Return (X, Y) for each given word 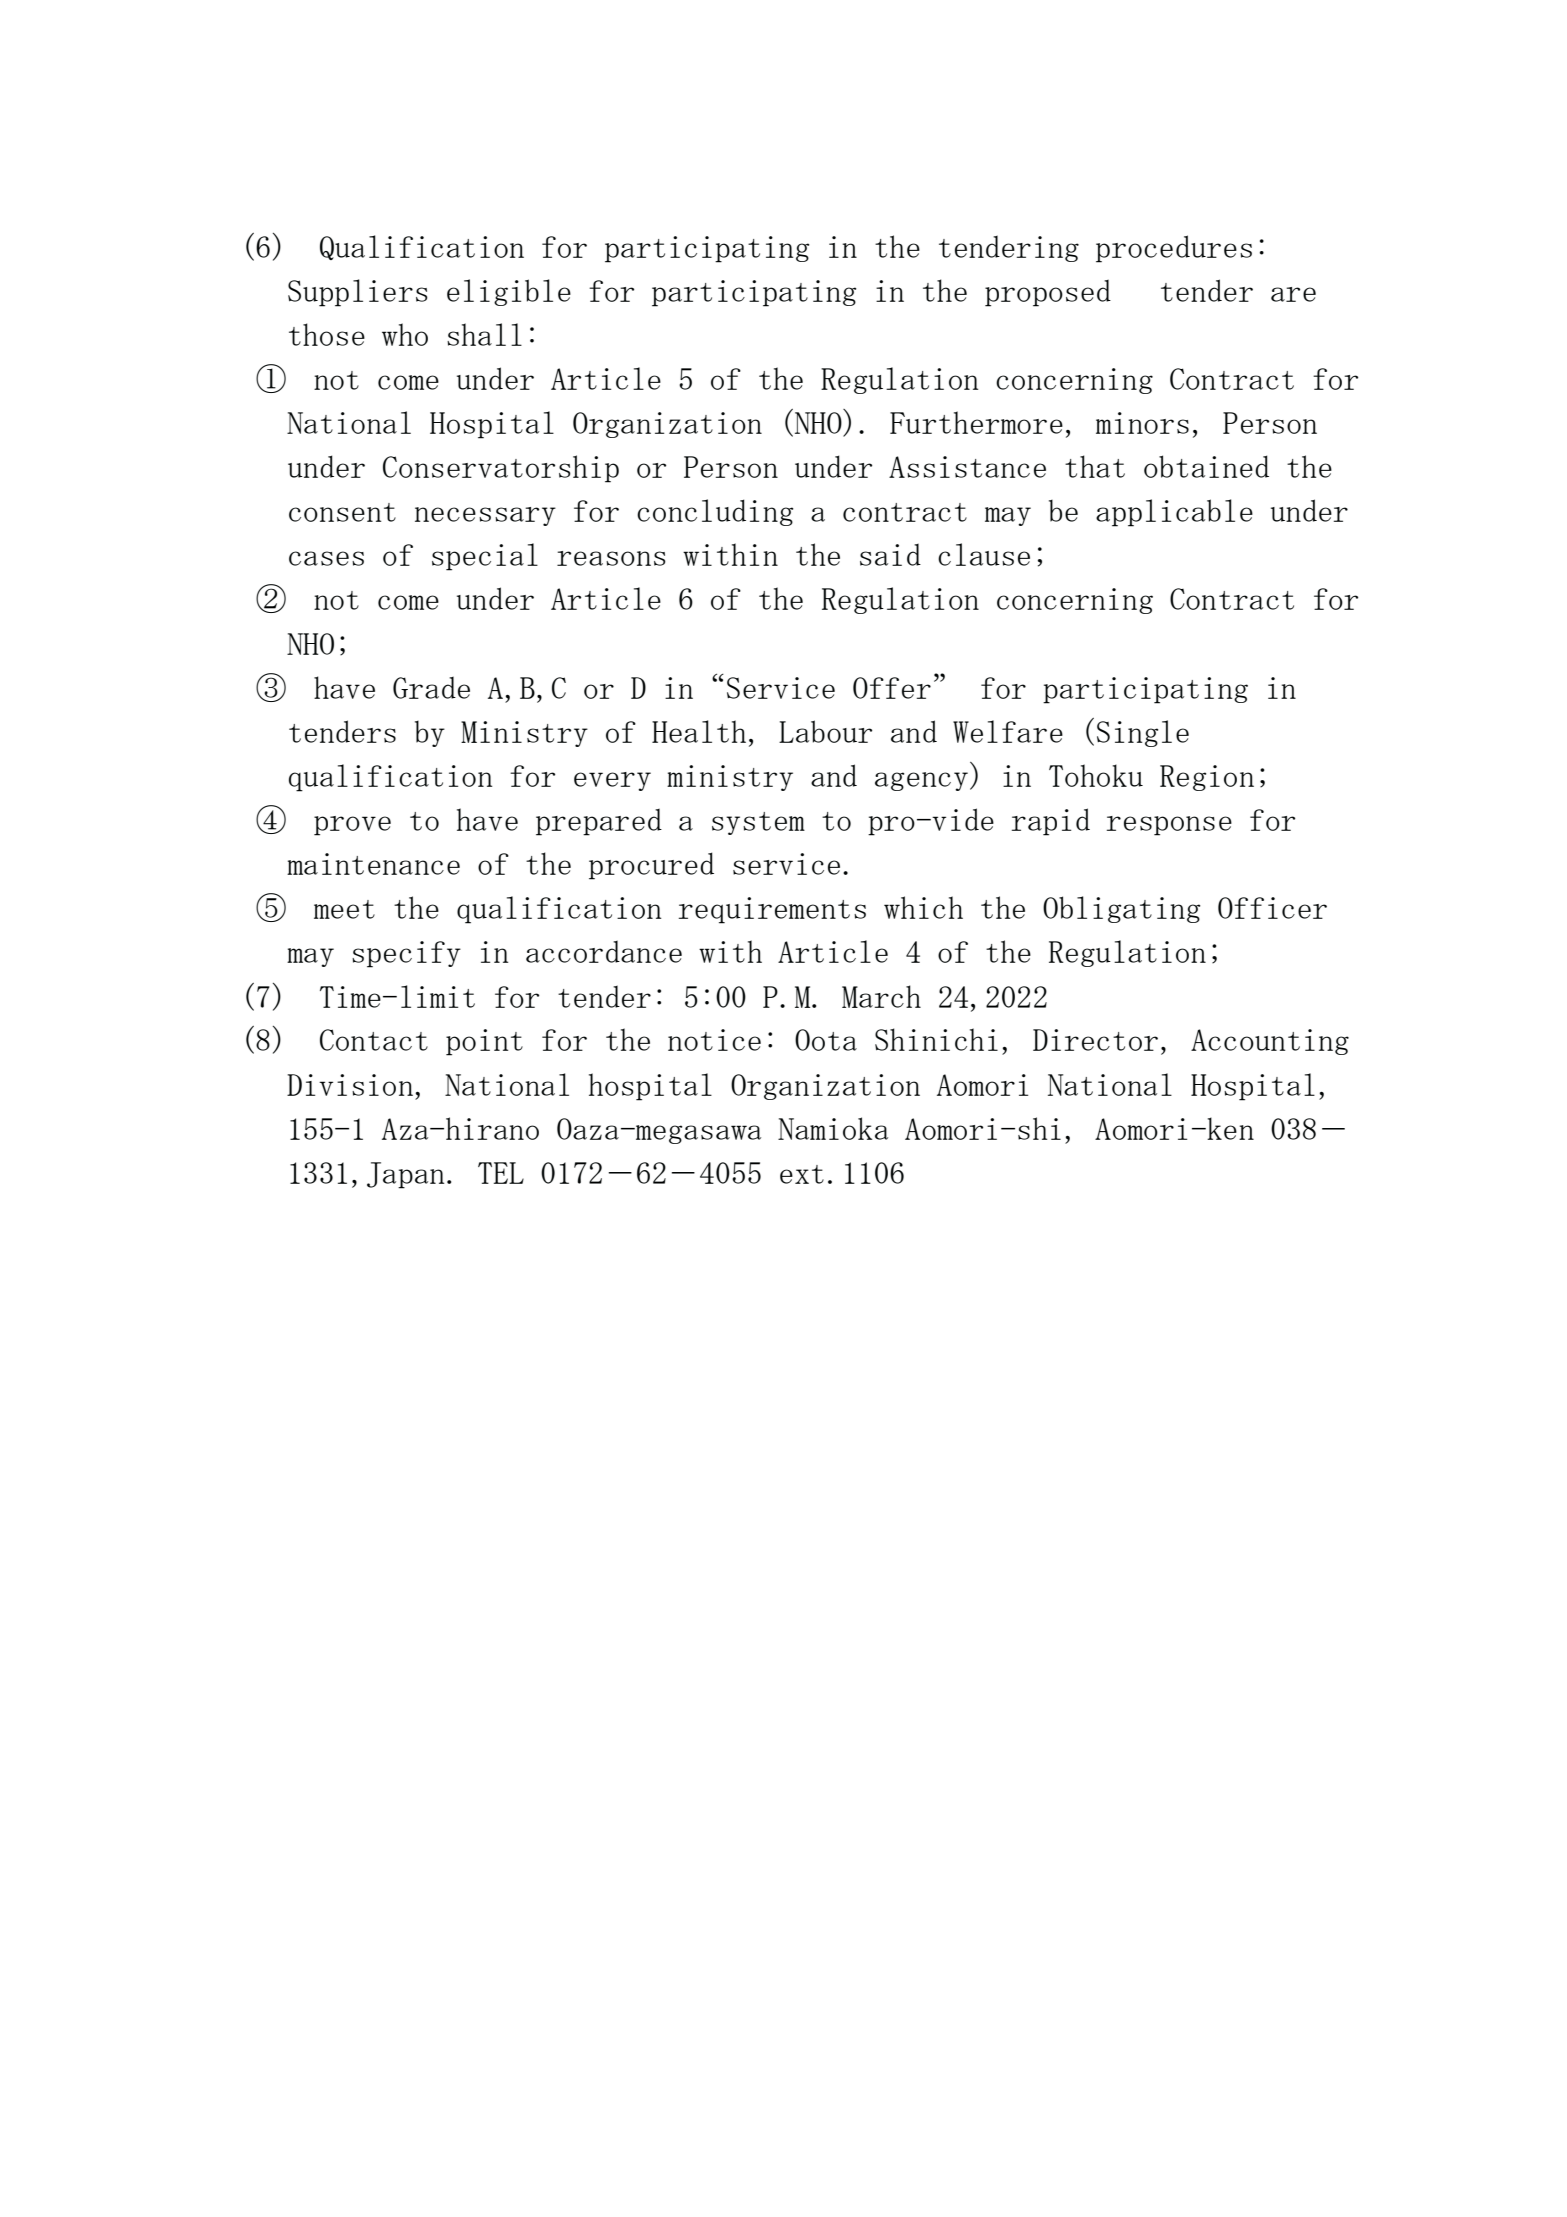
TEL (501, 1173)
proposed (1048, 293)
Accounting (1270, 1042)
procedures (1174, 249)
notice (714, 1040)
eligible (509, 292)
